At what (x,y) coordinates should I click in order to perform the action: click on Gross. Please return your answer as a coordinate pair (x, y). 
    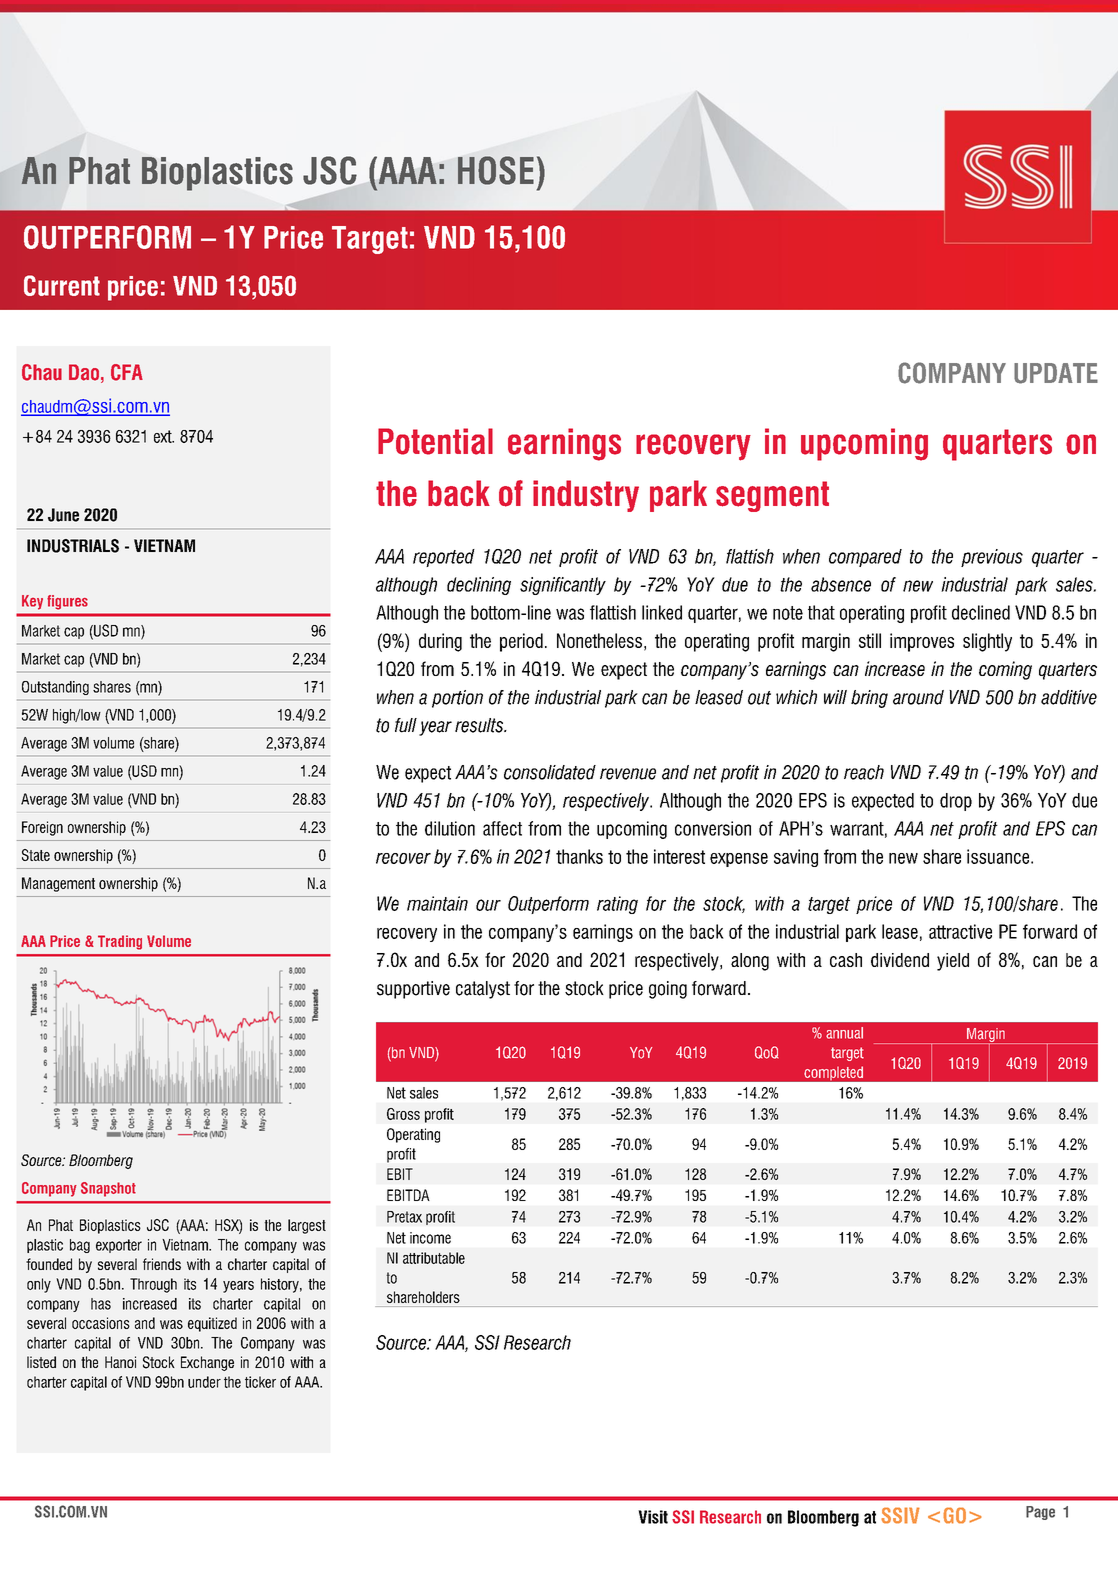
    Looking at the image, I should click on (403, 1114).
